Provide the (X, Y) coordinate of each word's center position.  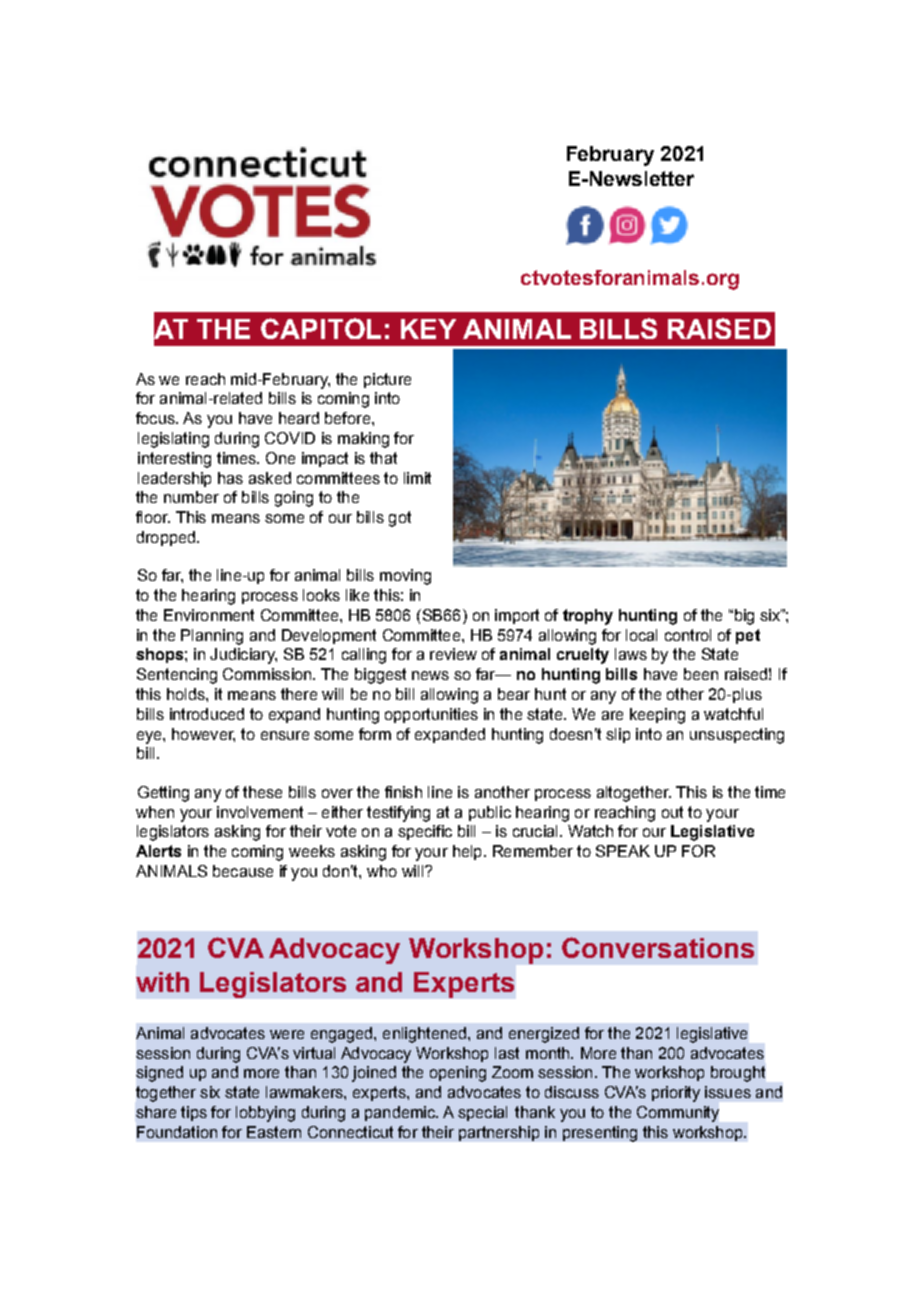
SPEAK (623, 851)
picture (387, 380)
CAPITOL (321, 328)
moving (405, 577)
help (467, 852)
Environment (209, 615)
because (243, 871)
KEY (428, 329)
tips (194, 1113)
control (688, 635)
